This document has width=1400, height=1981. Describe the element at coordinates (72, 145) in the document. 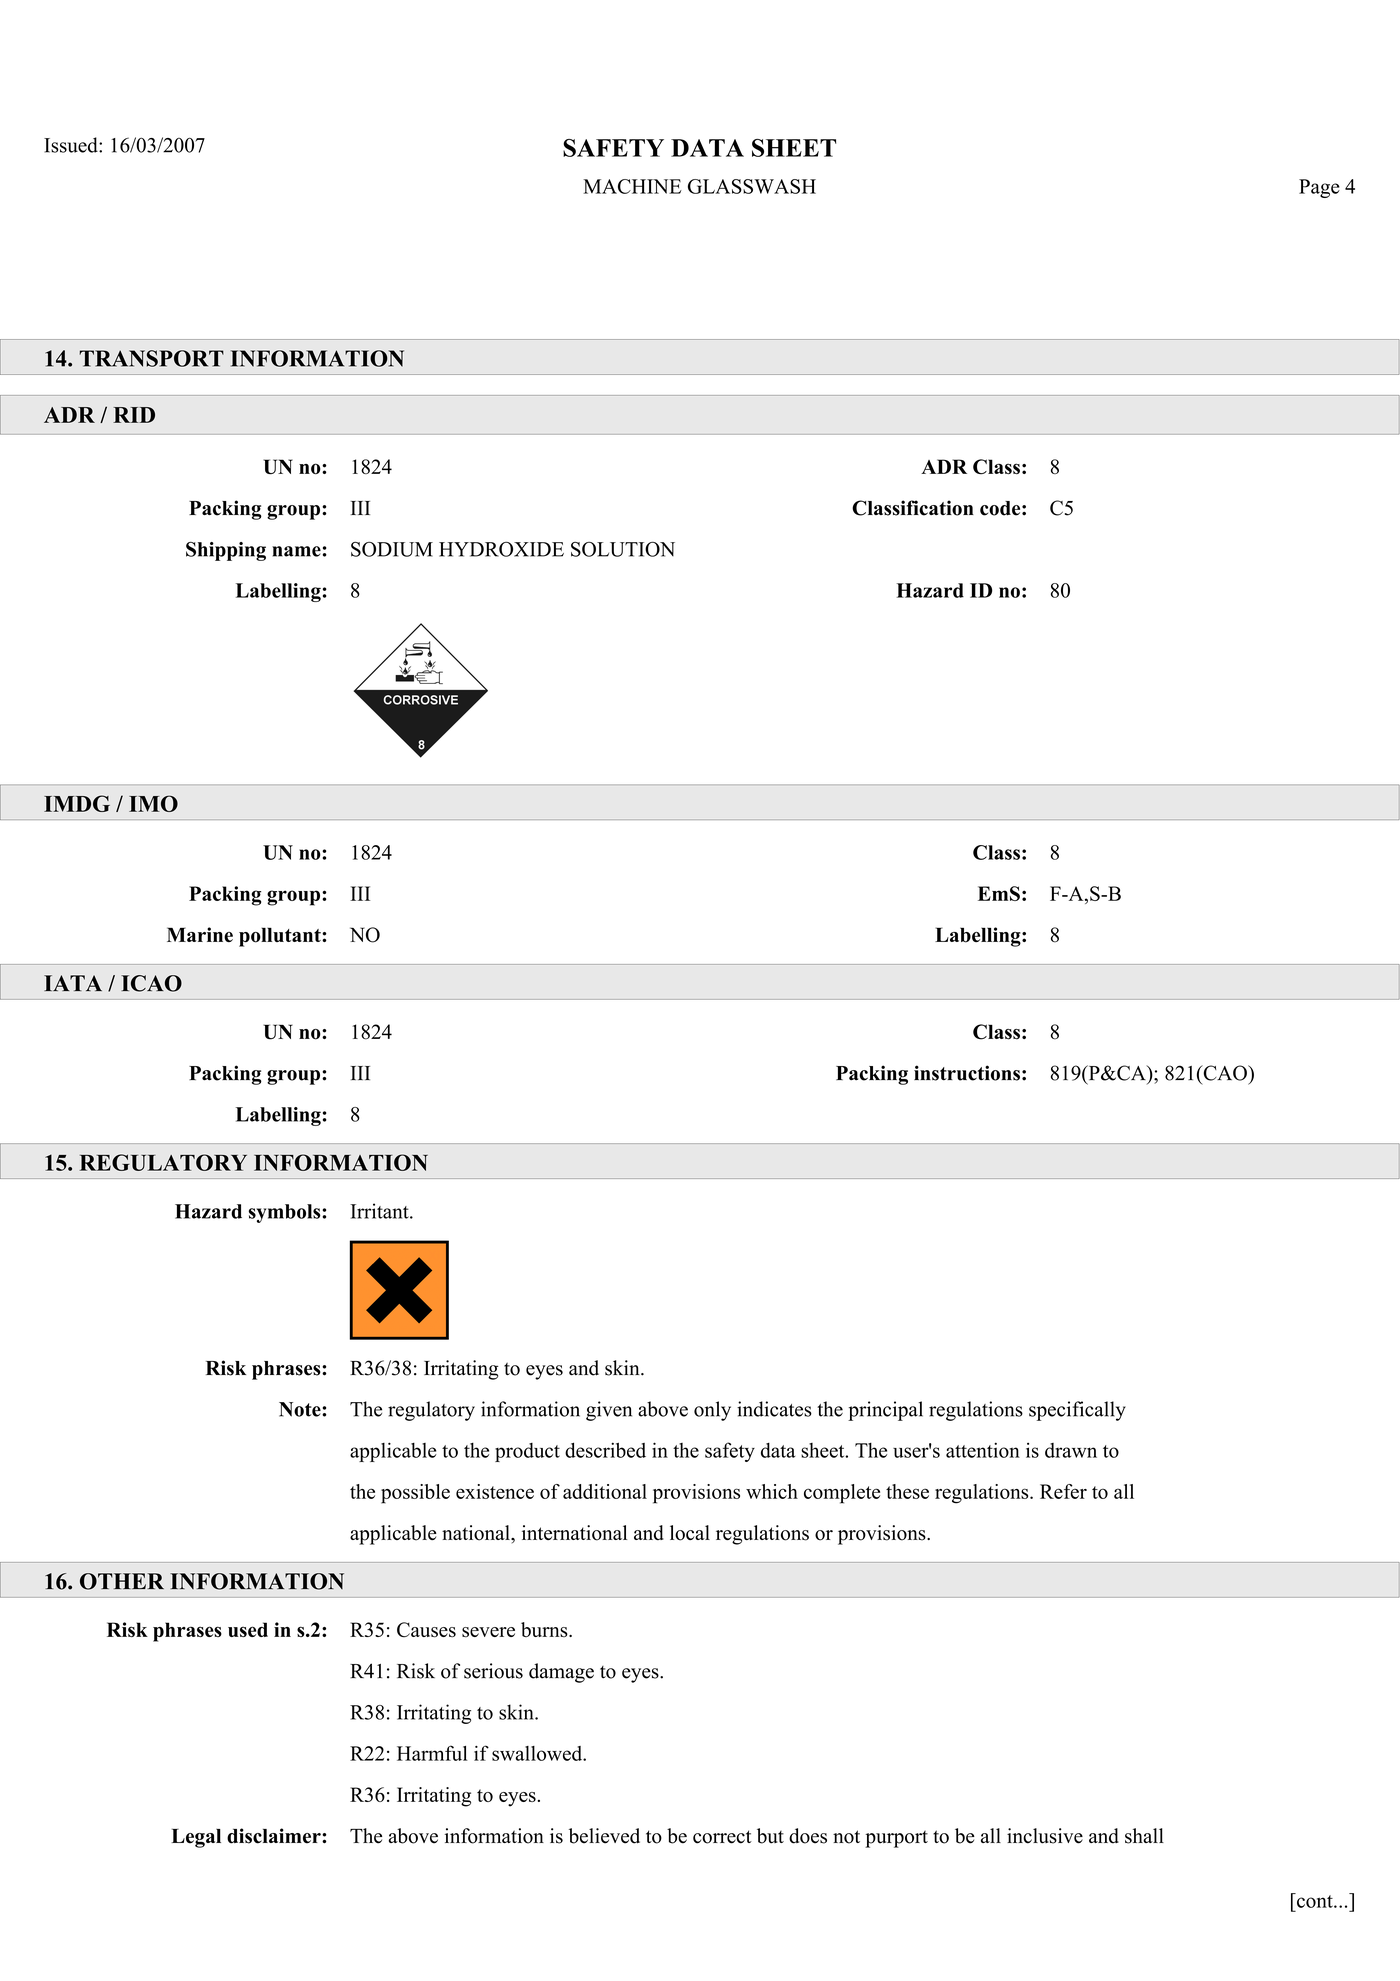

I see `Issued` at that location.
